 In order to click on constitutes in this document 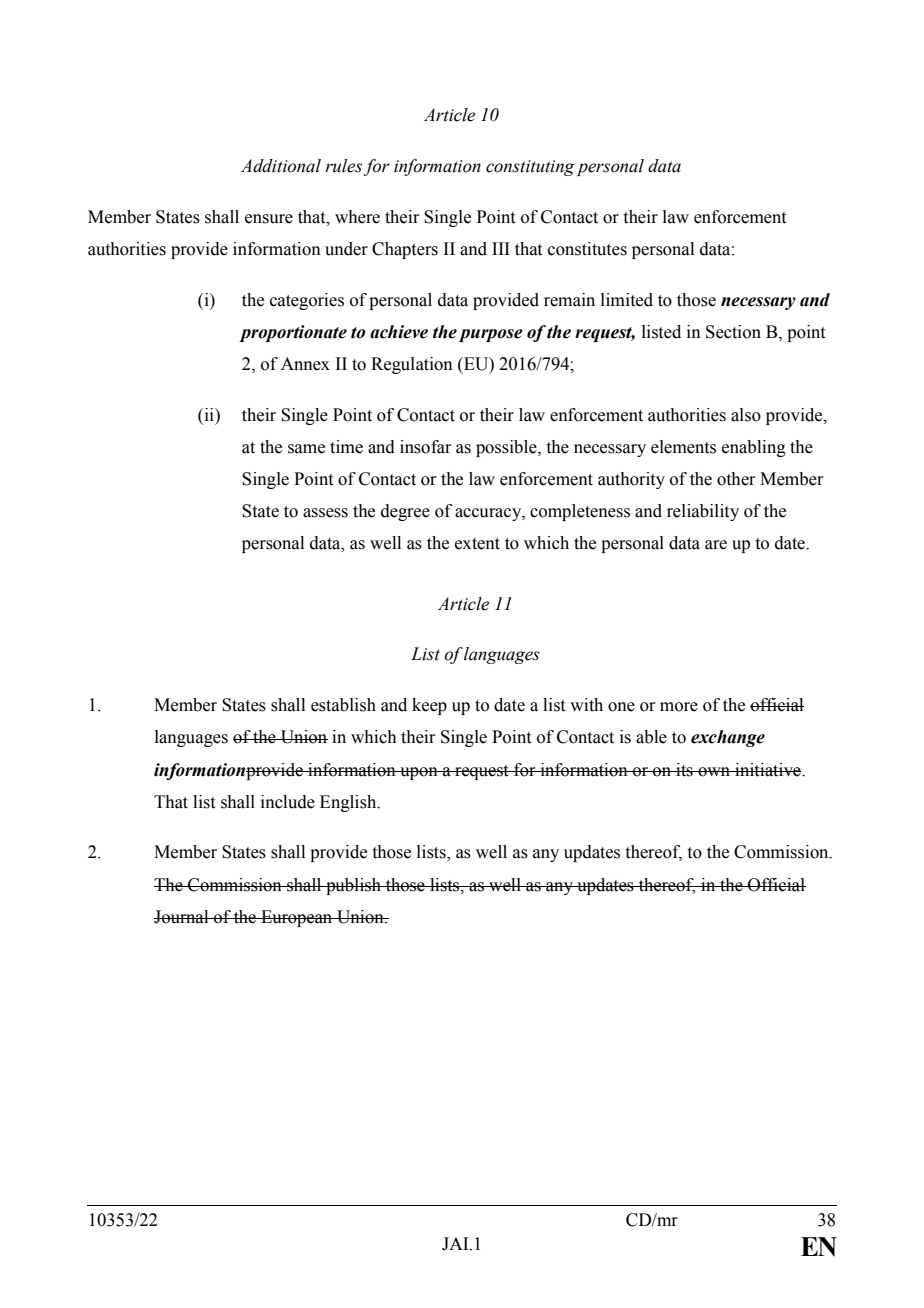, I will do `click(587, 249)`.
